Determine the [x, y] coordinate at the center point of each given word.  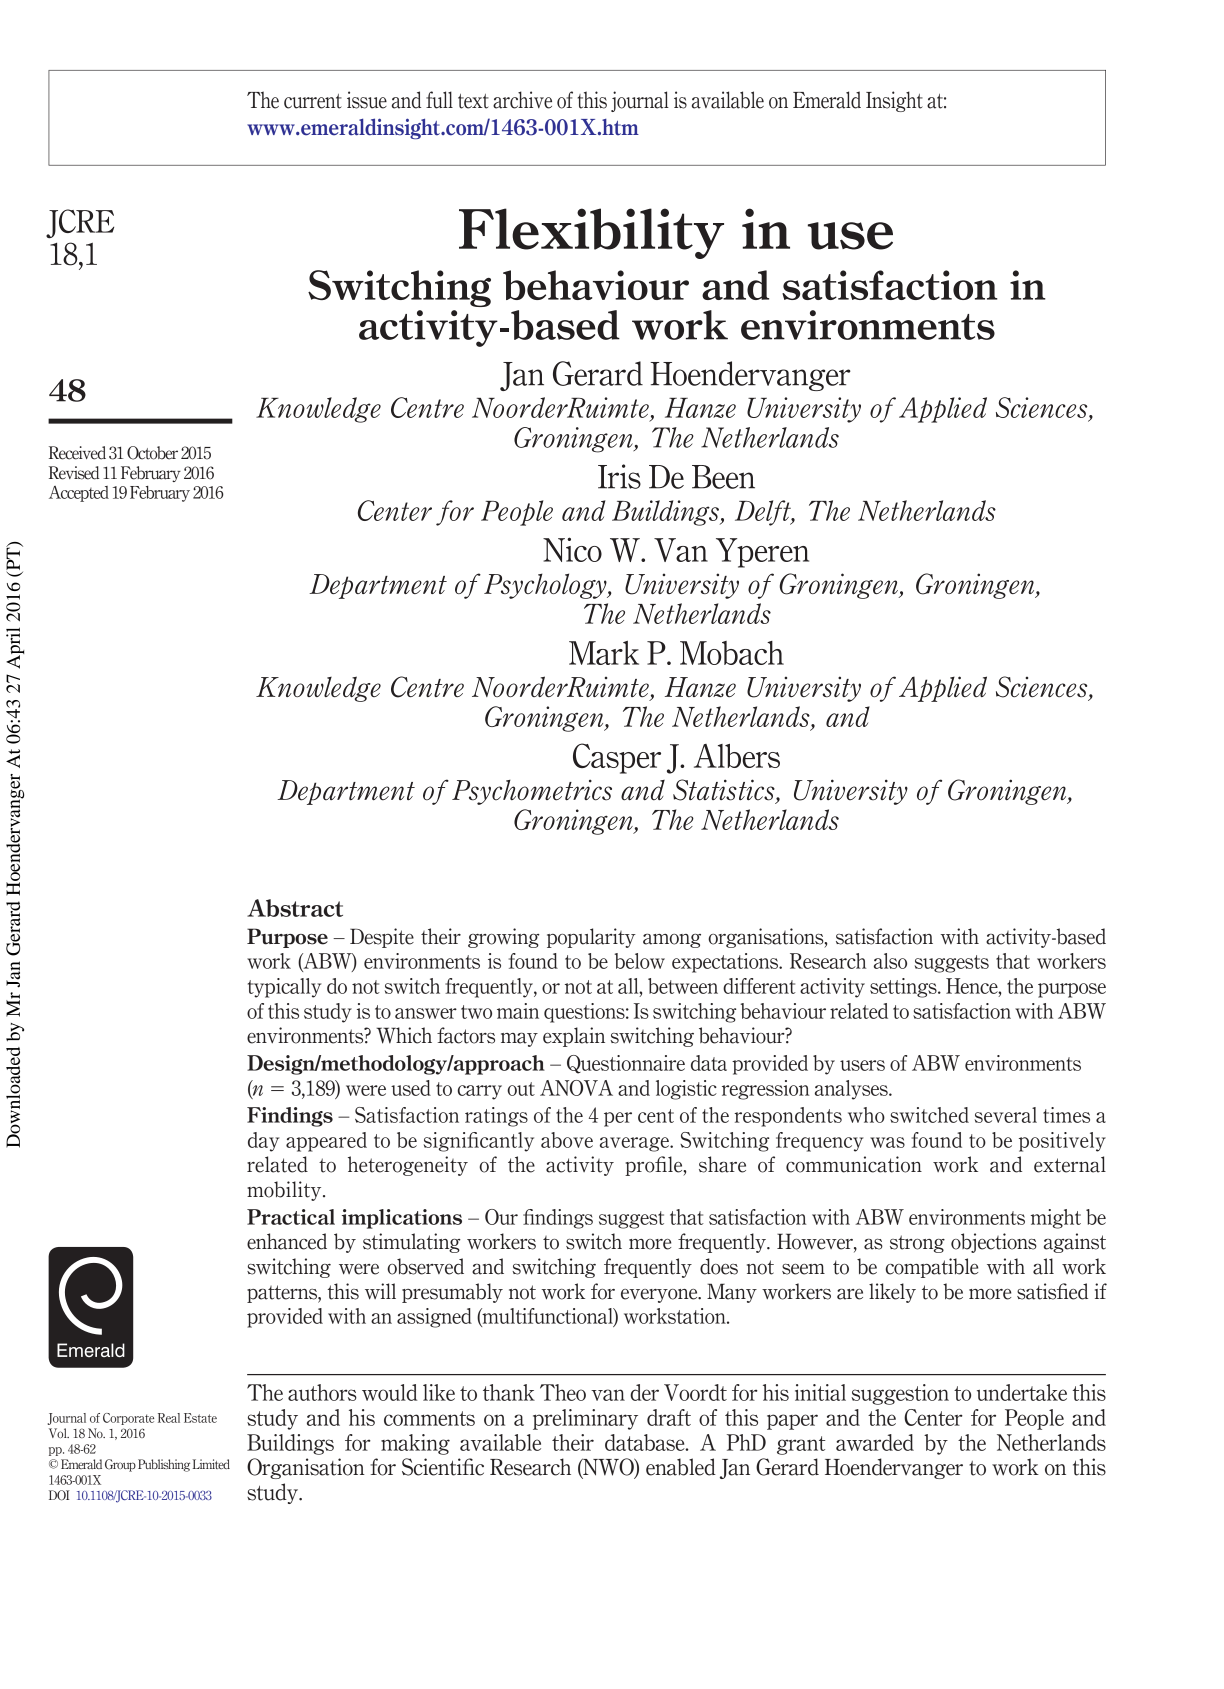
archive [522, 100]
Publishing [164, 1465]
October [152, 453]
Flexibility [591, 233]
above [567, 1140]
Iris [619, 476]
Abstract [295, 908]
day [264, 1142]
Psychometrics [532, 792]
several [1006, 1115]
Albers [737, 756]
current [313, 101]
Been [723, 477]
